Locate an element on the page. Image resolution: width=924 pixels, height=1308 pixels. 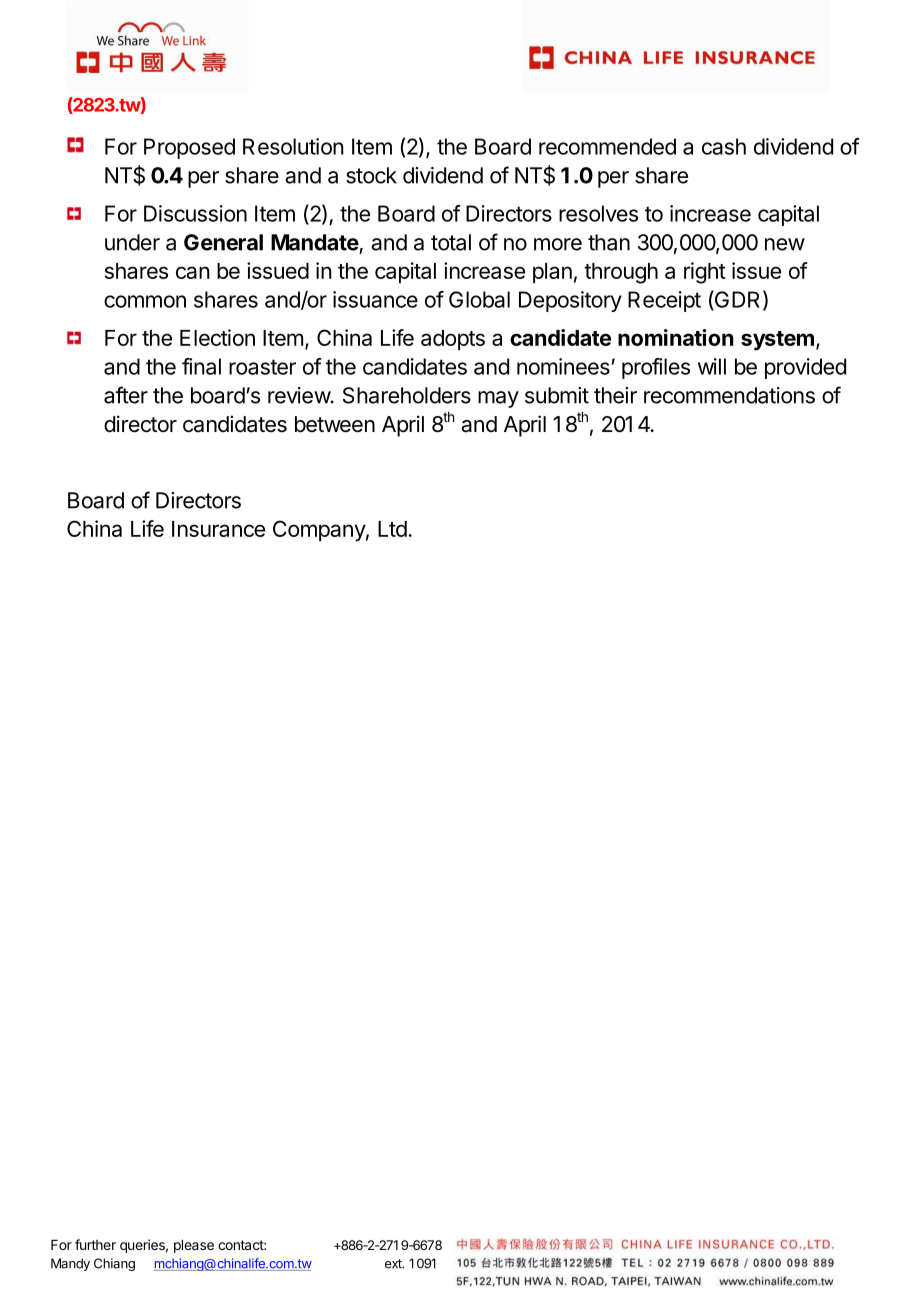
please is located at coordinates (194, 1246).
